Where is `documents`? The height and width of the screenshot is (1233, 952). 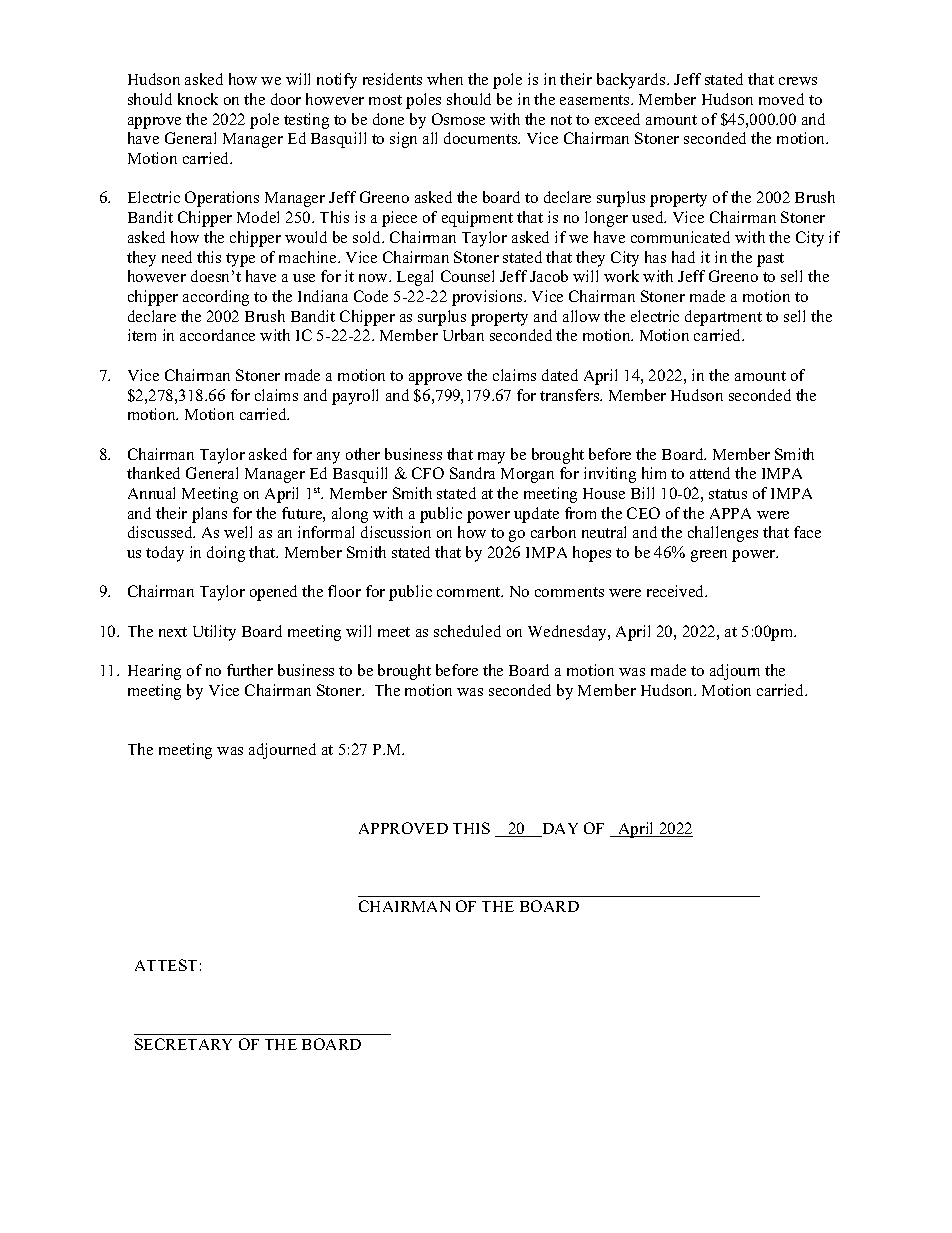
documents is located at coordinates (482, 138).
